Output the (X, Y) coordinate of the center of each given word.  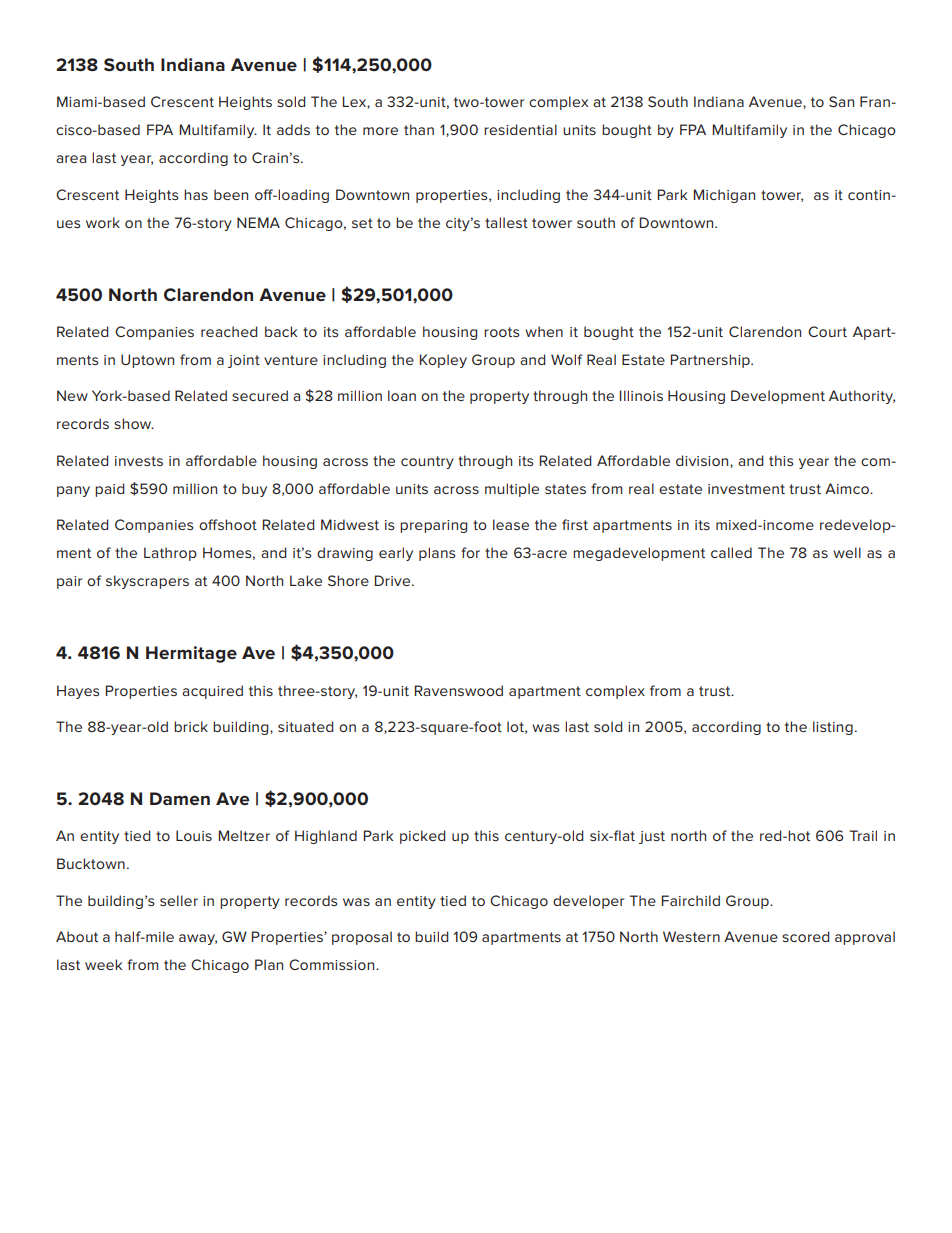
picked (423, 837)
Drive (393, 580)
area (71, 159)
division (703, 461)
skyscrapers (147, 582)
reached (229, 331)
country (427, 462)
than (419, 129)
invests (139, 461)
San (841, 101)
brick (191, 726)
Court (827, 331)
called (731, 552)
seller (179, 900)
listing (833, 728)
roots (501, 332)
